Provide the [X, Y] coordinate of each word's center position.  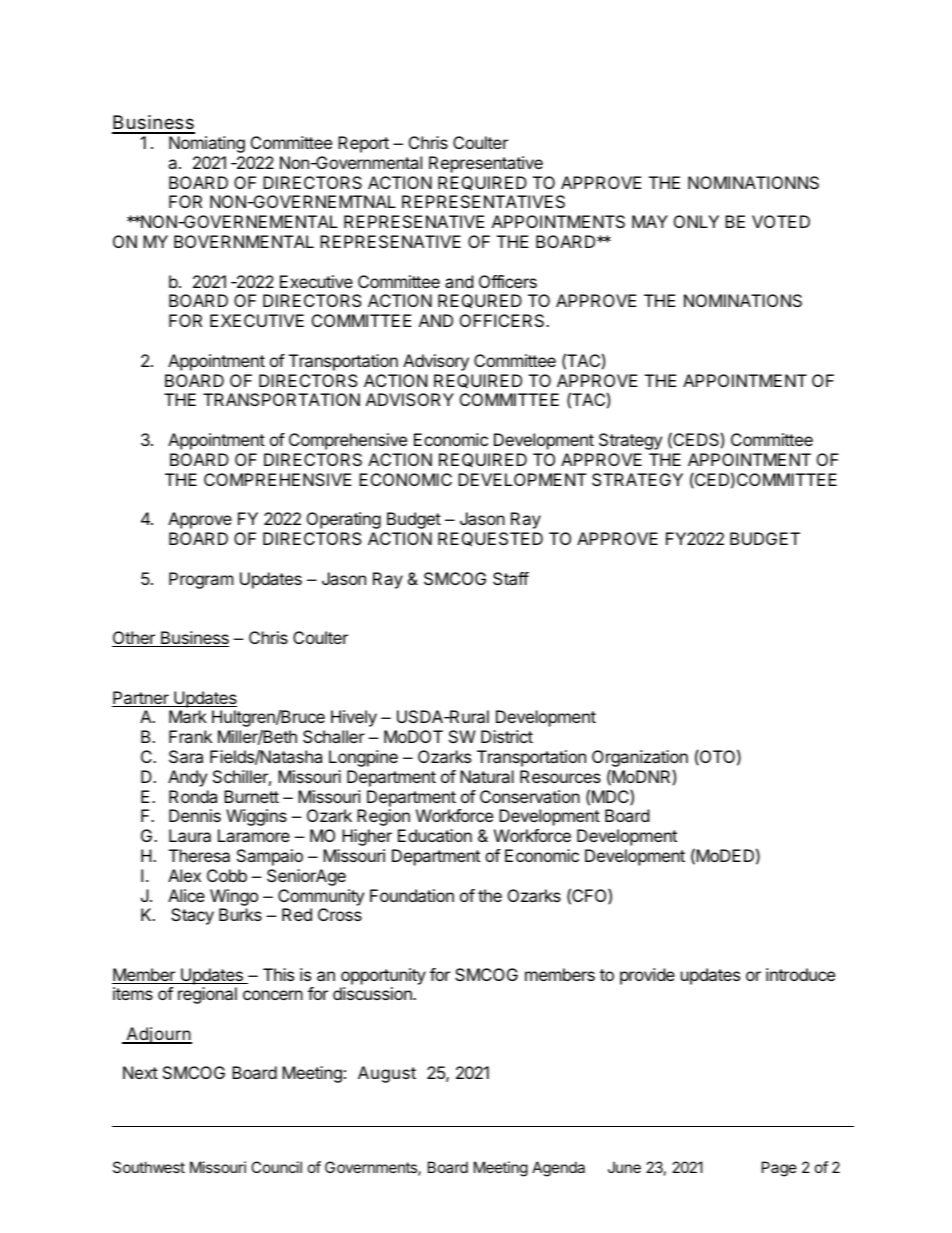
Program [201, 580]
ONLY [696, 221]
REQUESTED [490, 539]
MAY [650, 221]
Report [363, 144]
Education [435, 835]
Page [779, 1169]
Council [276, 1167]
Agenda [558, 1169]
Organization [640, 760]
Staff [511, 578]
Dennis [195, 815]
